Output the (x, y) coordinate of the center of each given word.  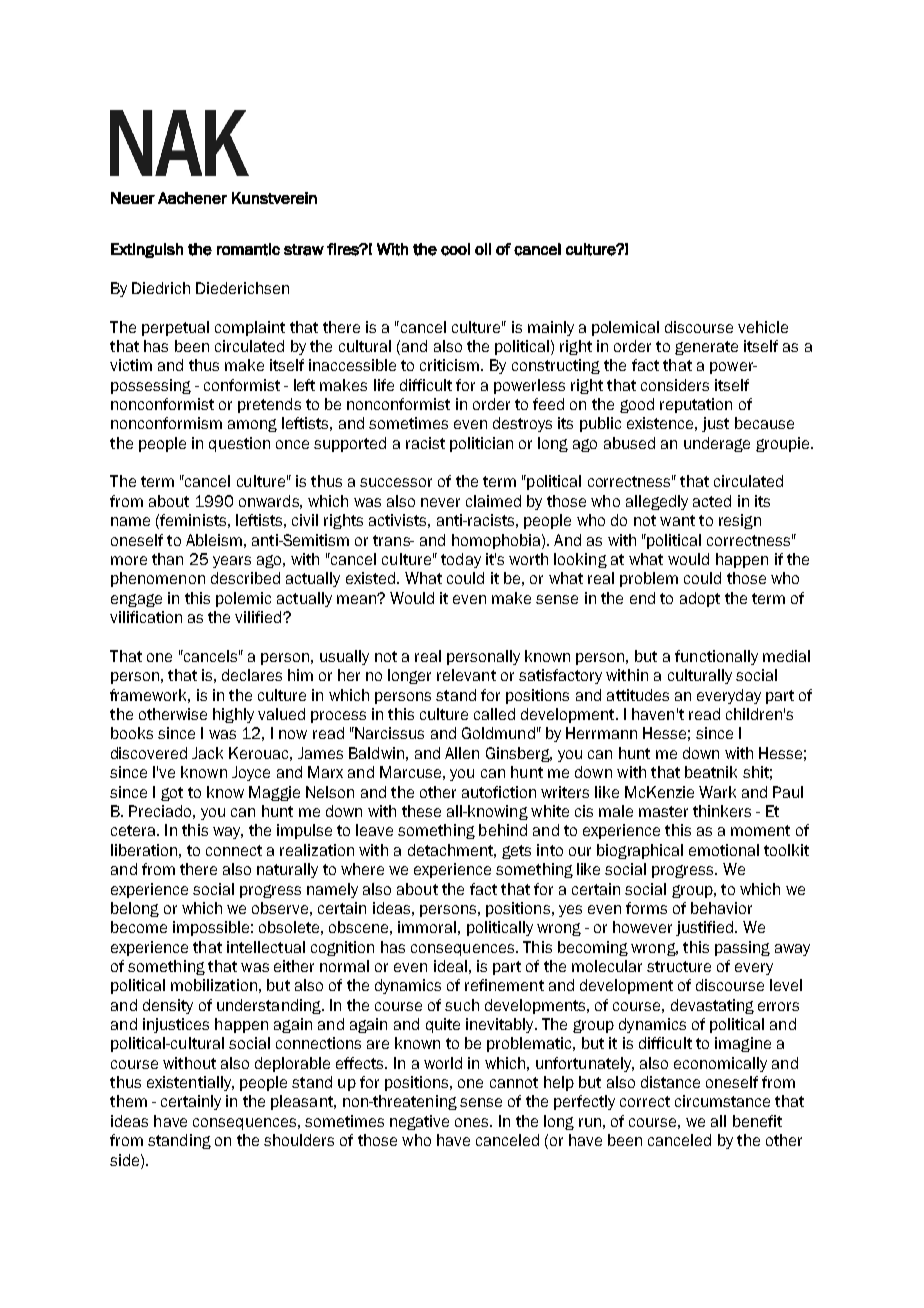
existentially (190, 1083)
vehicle (763, 327)
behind (503, 830)
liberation (144, 850)
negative (419, 1122)
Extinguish (147, 250)
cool (455, 249)
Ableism (214, 540)
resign (740, 521)
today (461, 560)
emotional (724, 850)
